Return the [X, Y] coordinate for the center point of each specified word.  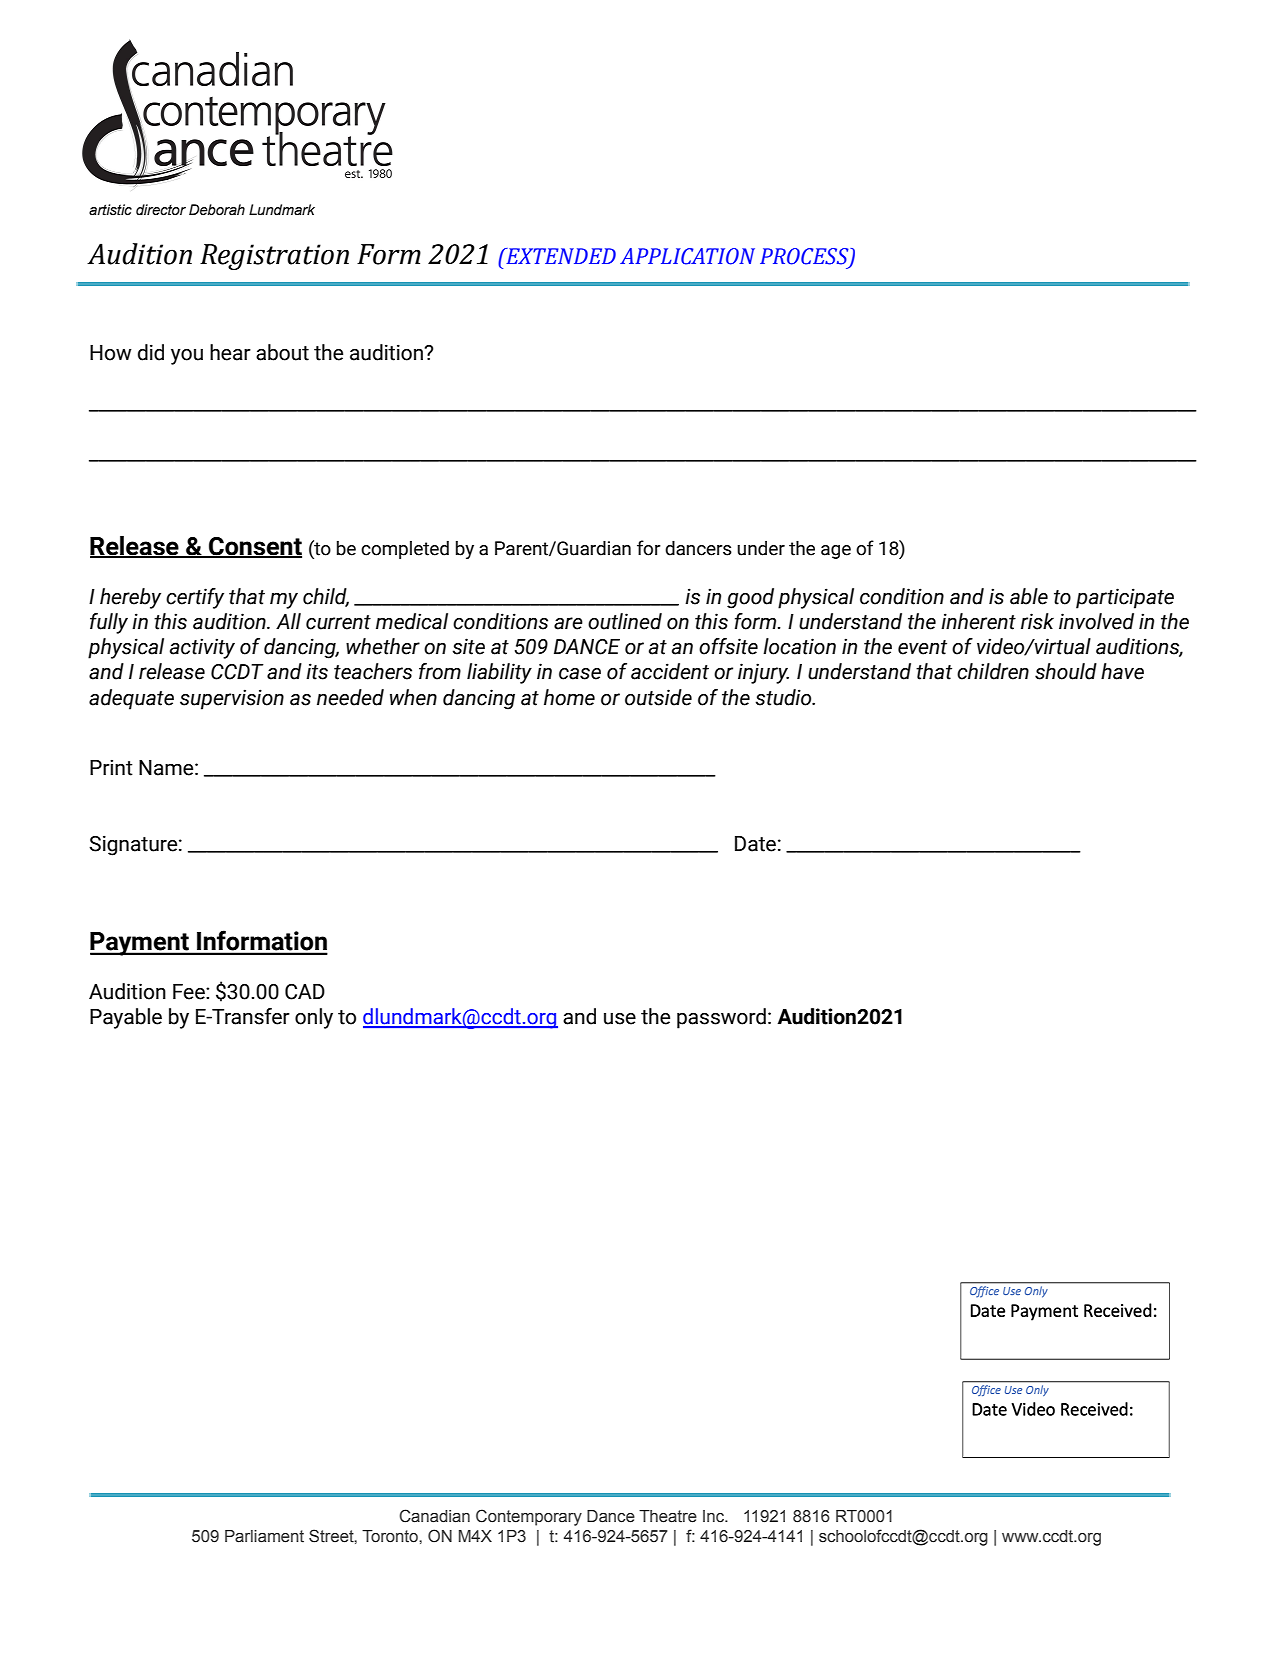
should [1066, 671]
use [620, 1019]
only [314, 1018]
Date [755, 844]
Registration [274, 257]
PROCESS [805, 257]
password [721, 1018]
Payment [140, 944]
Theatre [668, 1516]
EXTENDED [560, 256]
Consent [254, 547]
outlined [625, 621]
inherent [978, 621]
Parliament [264, 1536]
